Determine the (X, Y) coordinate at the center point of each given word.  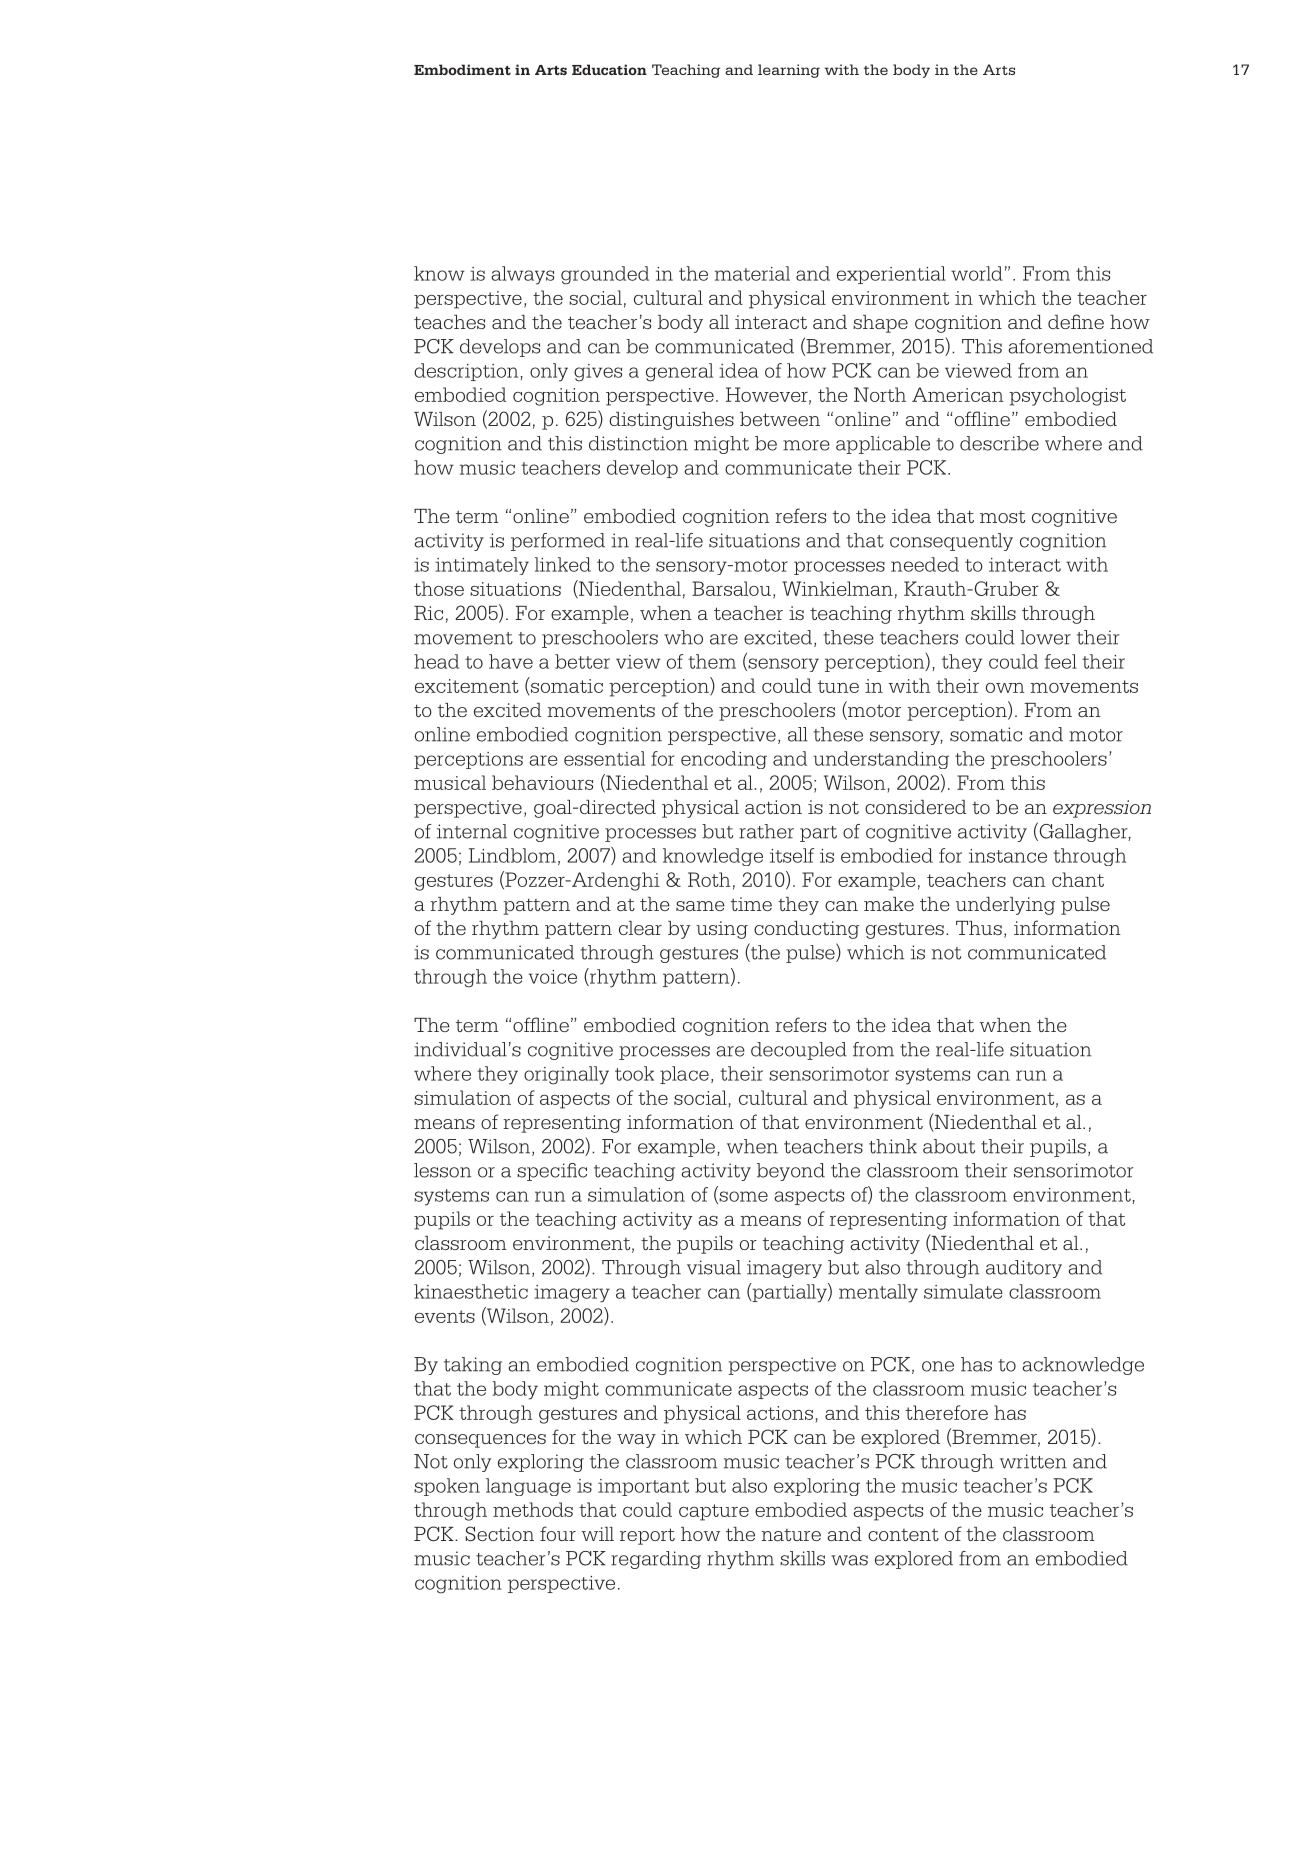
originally (566, 1075)
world (977, 273)
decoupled (799, 1051)
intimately (482, 566)
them (712, 661)
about (949, 1146)
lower (1046, 637)
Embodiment (462, 69)
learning (789, 71)
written (1033, 1461)
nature (791, 1535)
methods (533, 1509)
